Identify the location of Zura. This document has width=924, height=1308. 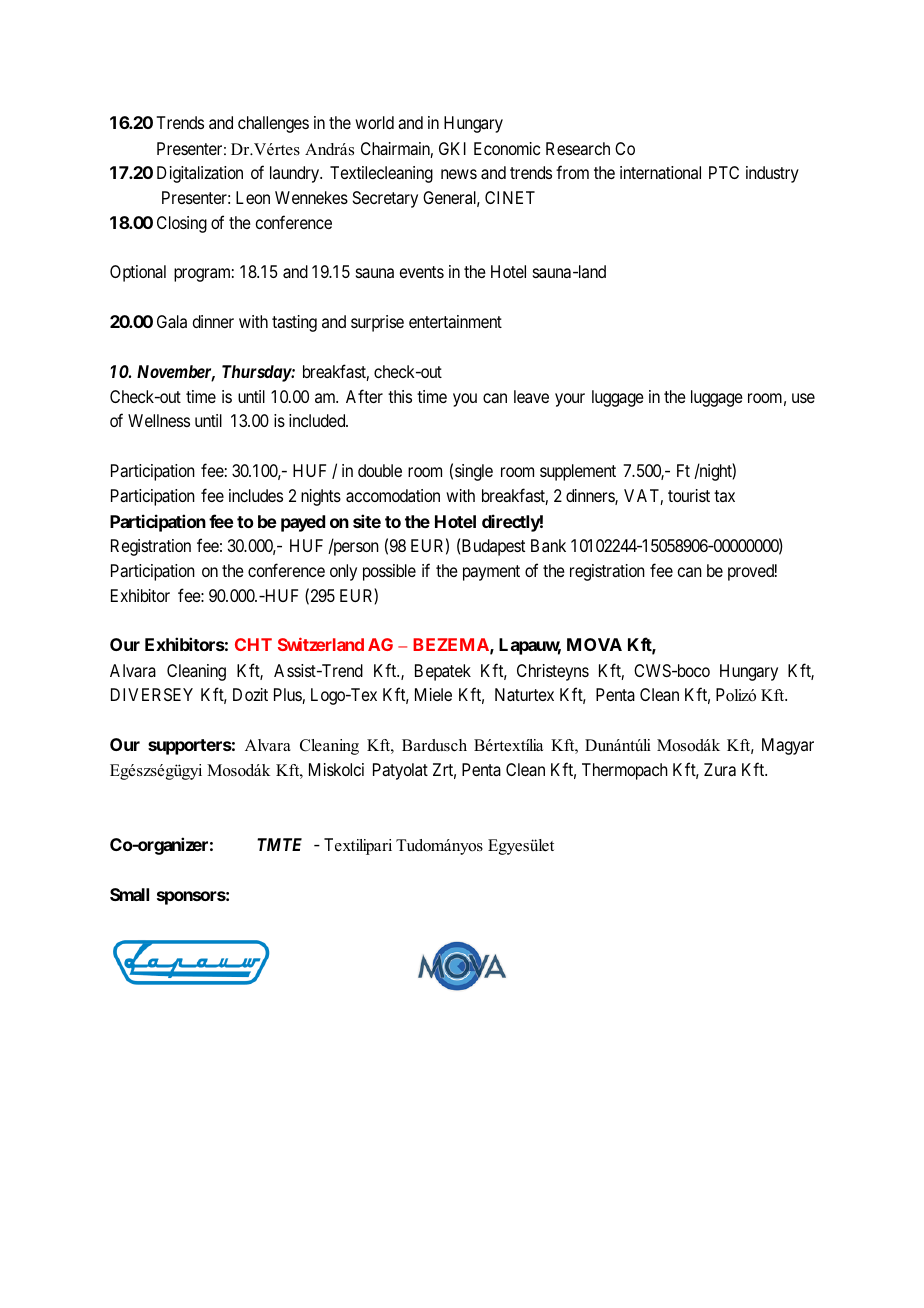
(720, 769).
